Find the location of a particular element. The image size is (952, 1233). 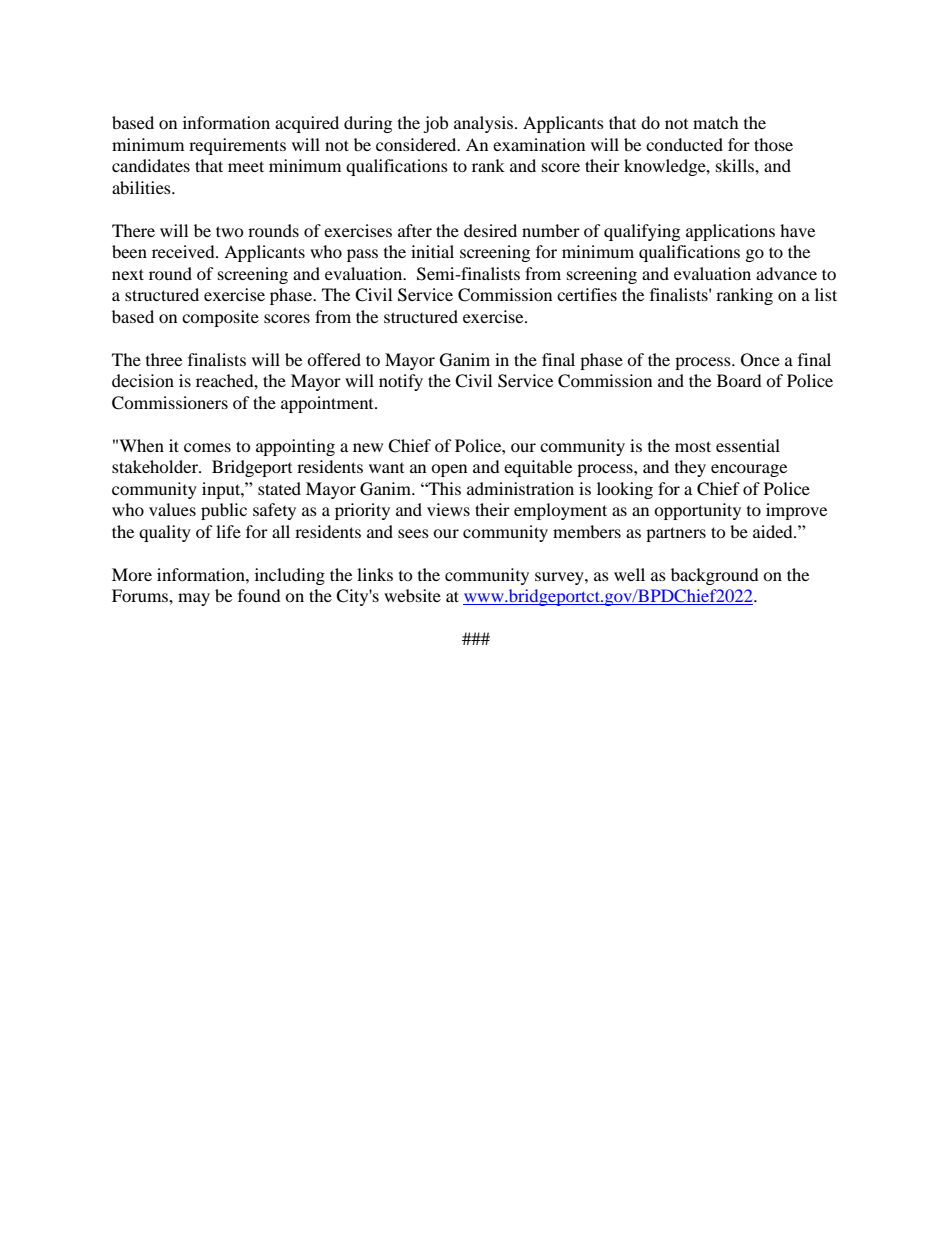

views is located at coordinates (448, 509).
